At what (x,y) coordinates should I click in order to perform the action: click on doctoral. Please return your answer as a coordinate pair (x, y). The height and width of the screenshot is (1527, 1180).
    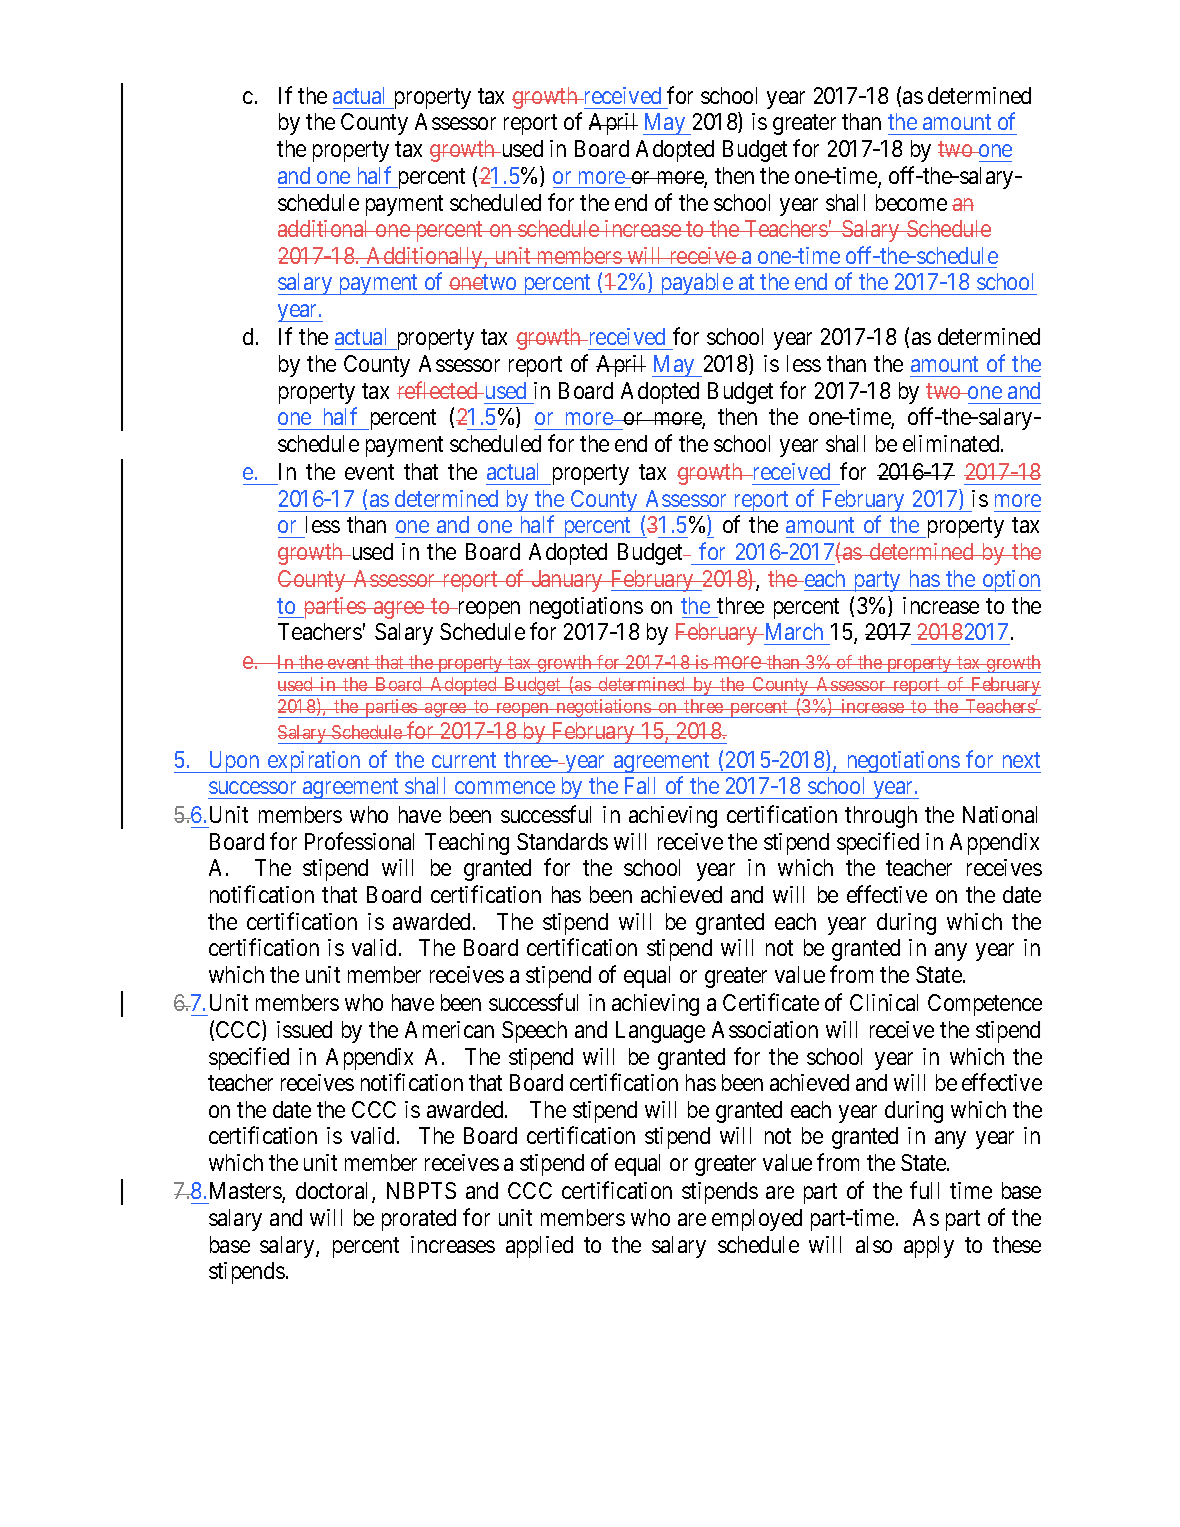
    Looking at the image, I should click on (334, 1192).
